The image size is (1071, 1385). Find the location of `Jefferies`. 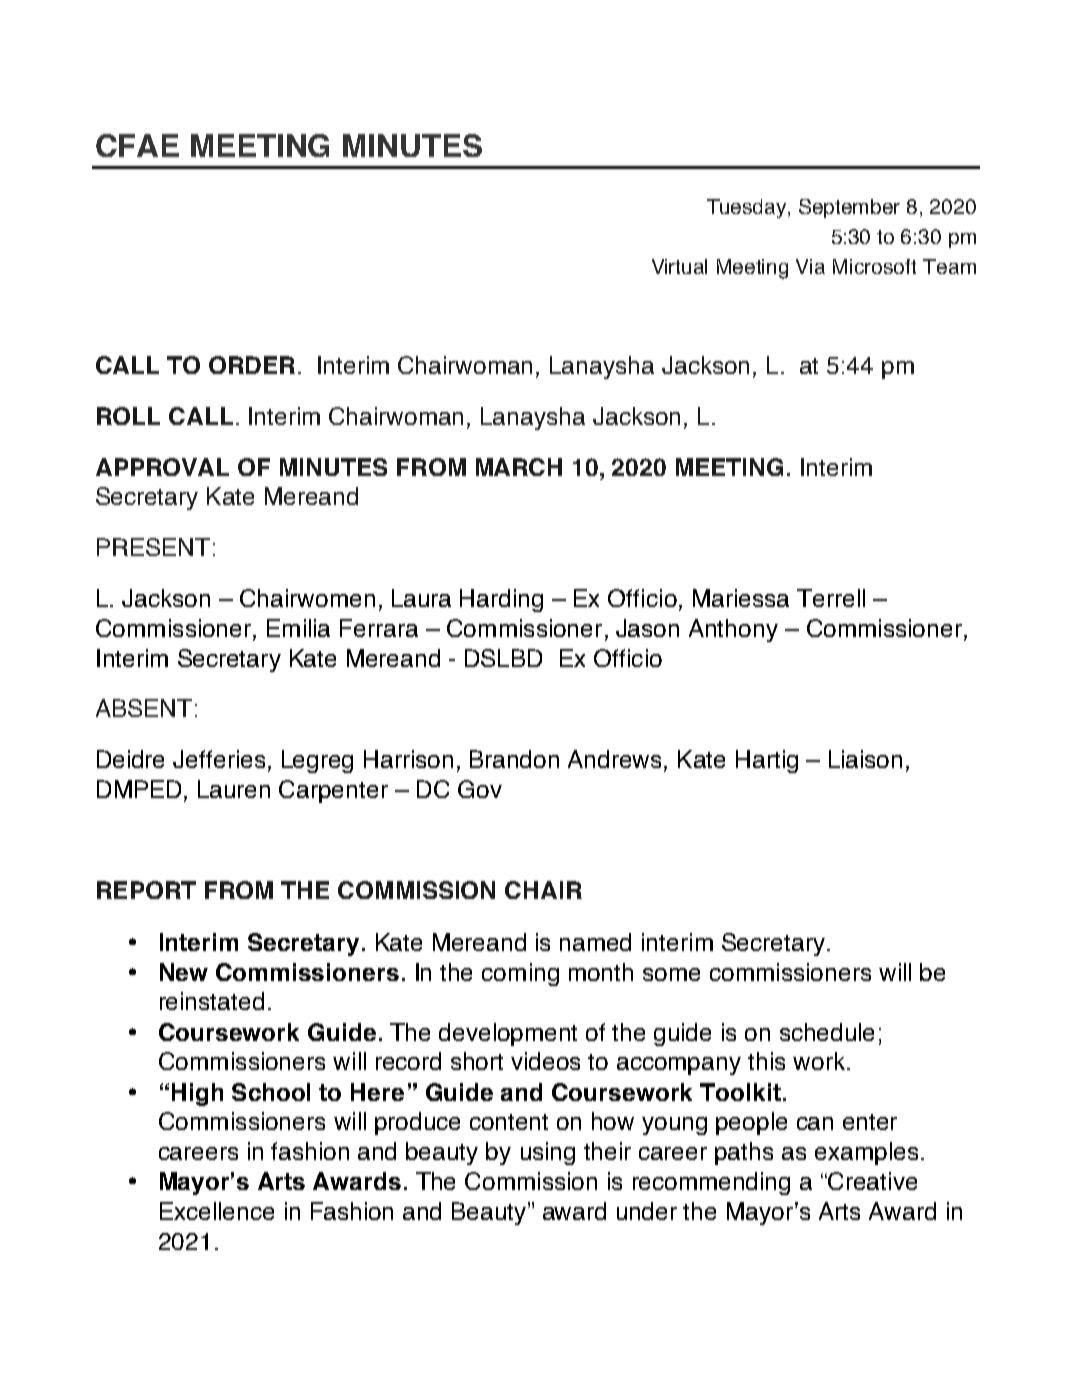

Jefferies is located at coordinates (219, 759).
